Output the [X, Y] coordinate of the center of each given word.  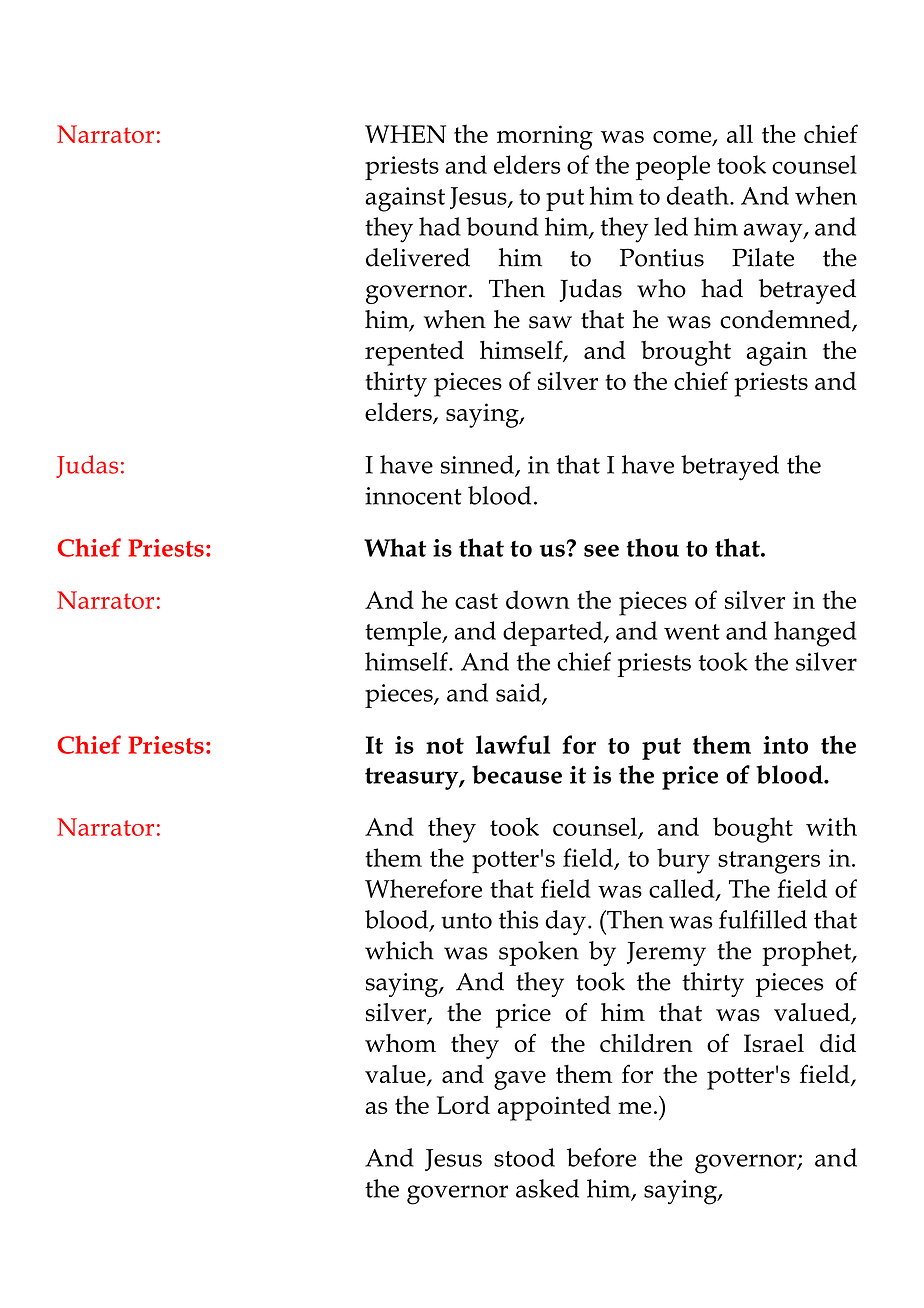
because [517, 774]
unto [466, 921]
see [601, 550]
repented [414, 353]
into [785, 745]
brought [686, 353]
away [774, 233]
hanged [815, 634]
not [445, 746]
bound [502, 226]
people [673, 167]
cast [476, 601]
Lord [463, 1104]
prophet [807, 953]
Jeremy [666, 954]
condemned [786, 320]
